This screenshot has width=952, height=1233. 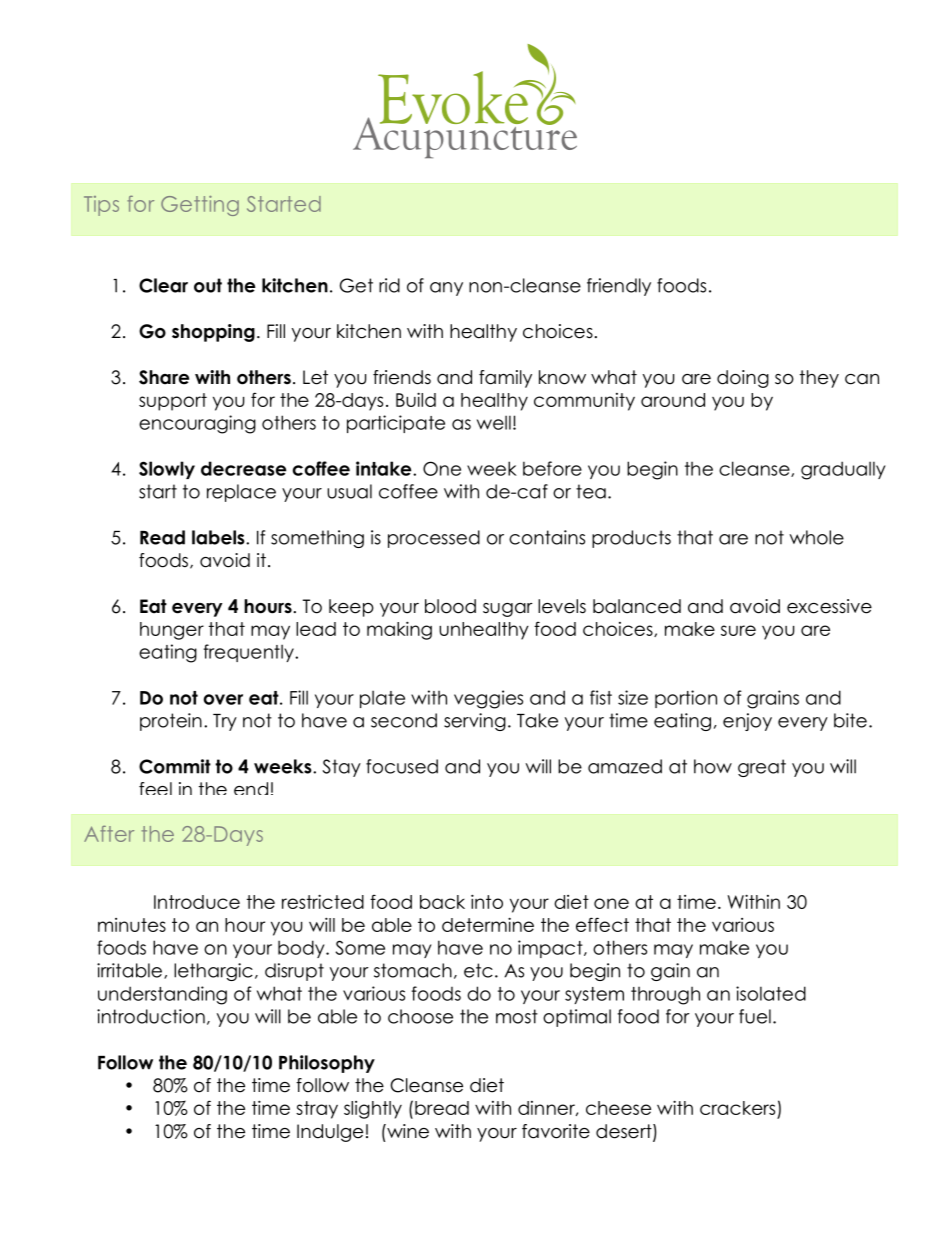 I want to click on friendly, so click(x=619, y=287).
